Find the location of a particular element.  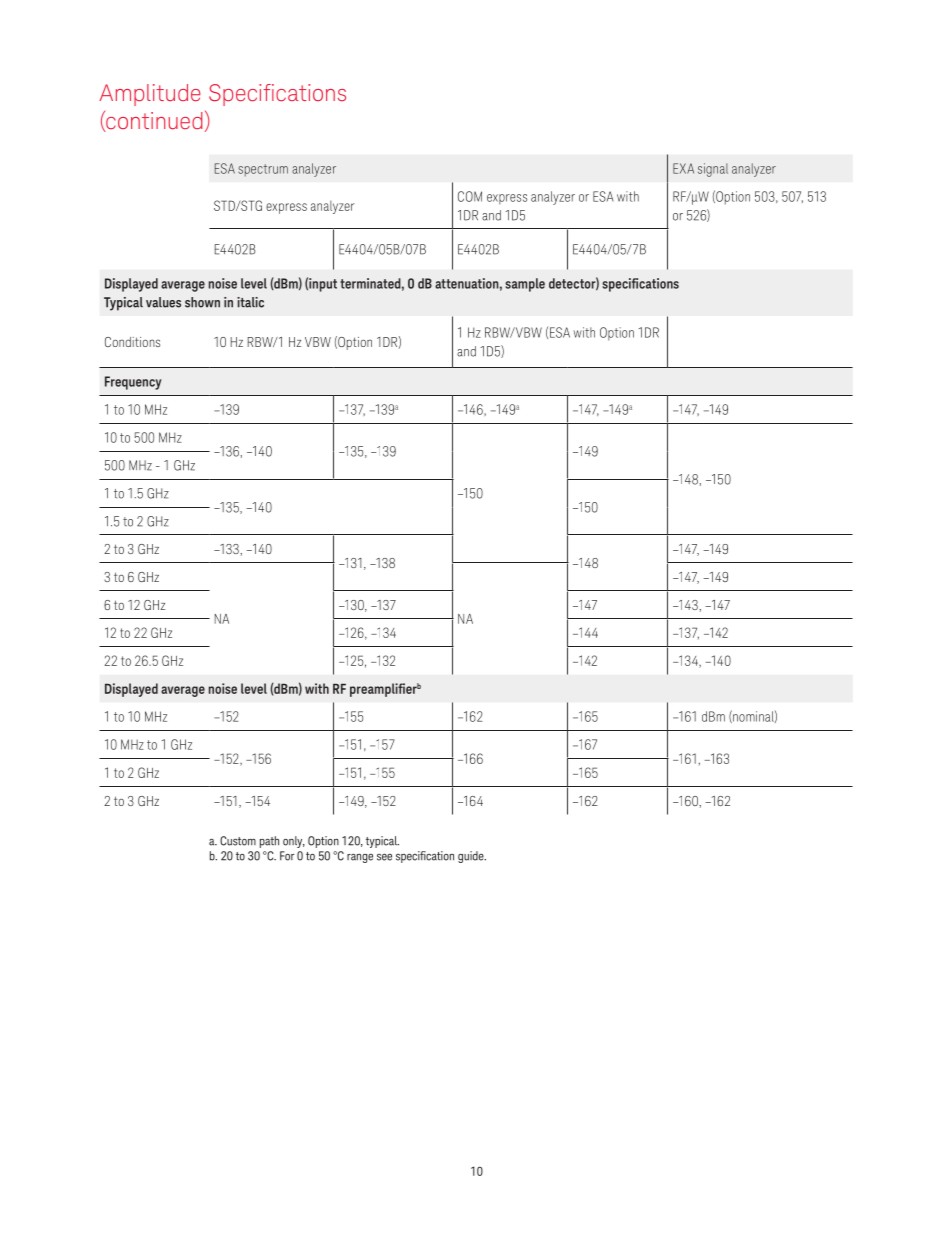

sample is located at coordinates (525, 285).
